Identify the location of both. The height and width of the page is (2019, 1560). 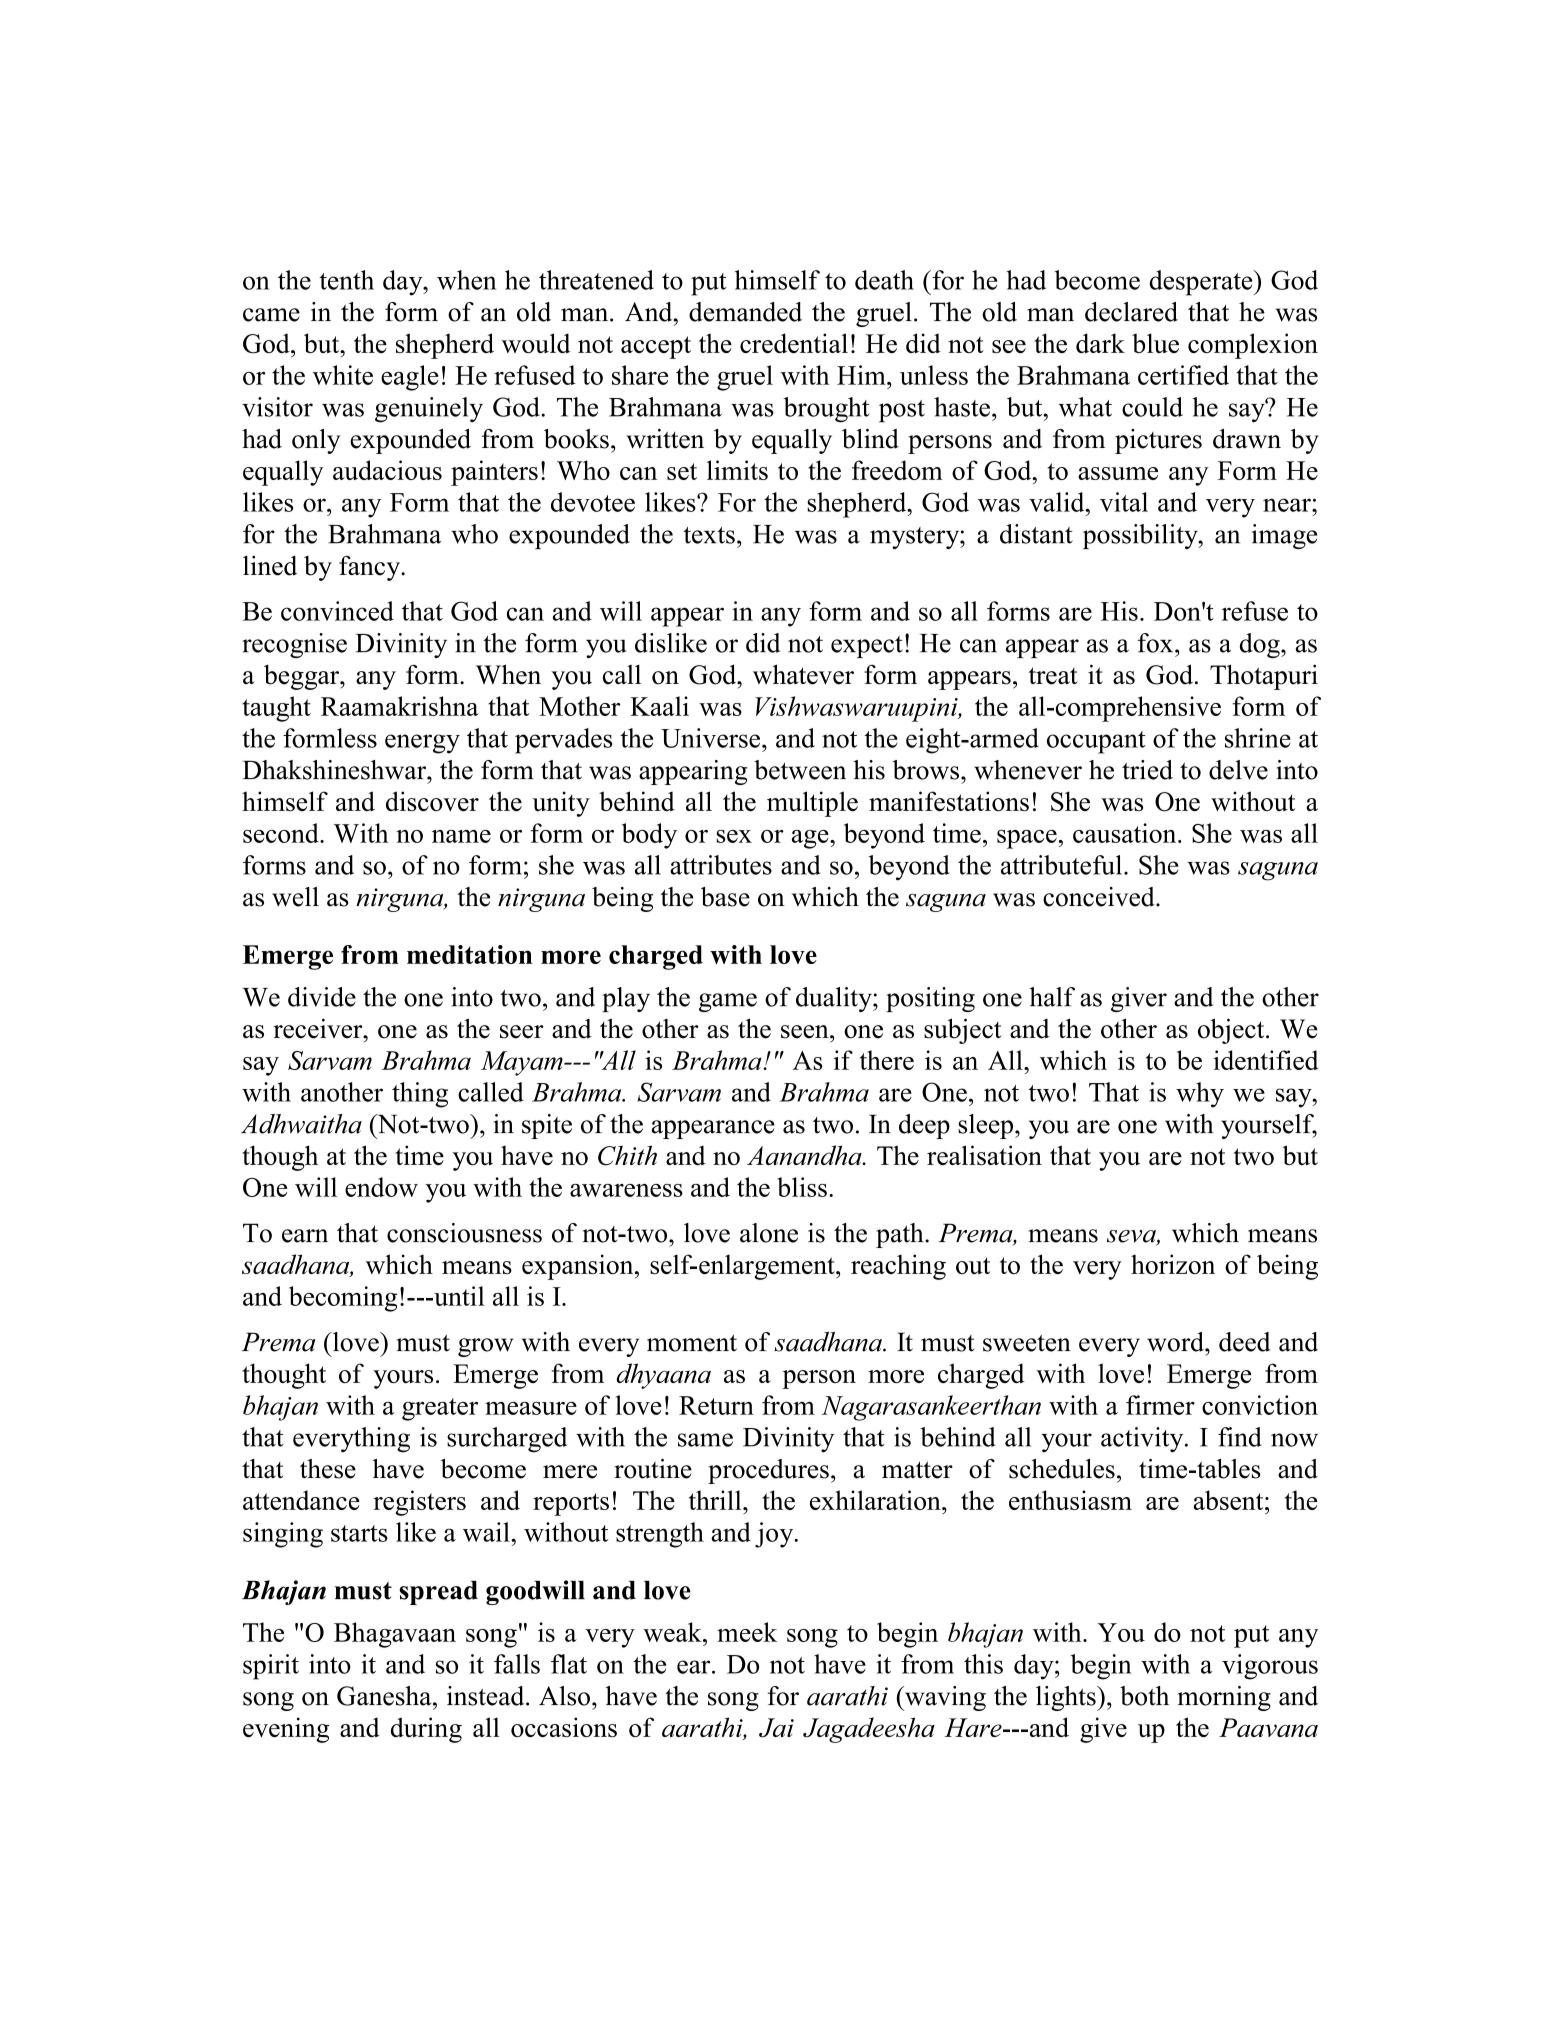
(1144, 1696).
